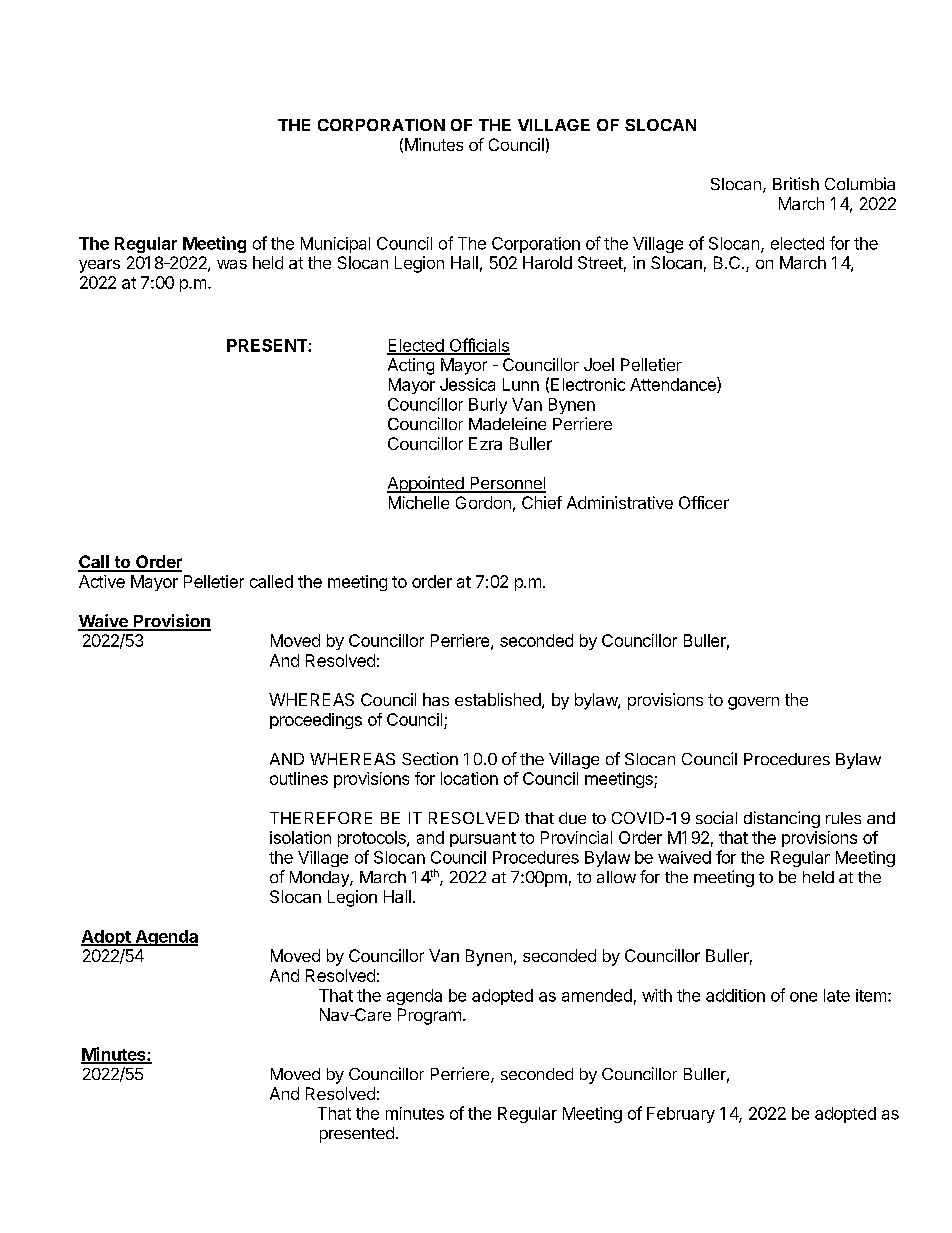 The height and width of the screenshot is (1233, 952). Describe the element at coordinates (232, 264) in the screenshot. I see `was` at that location.
